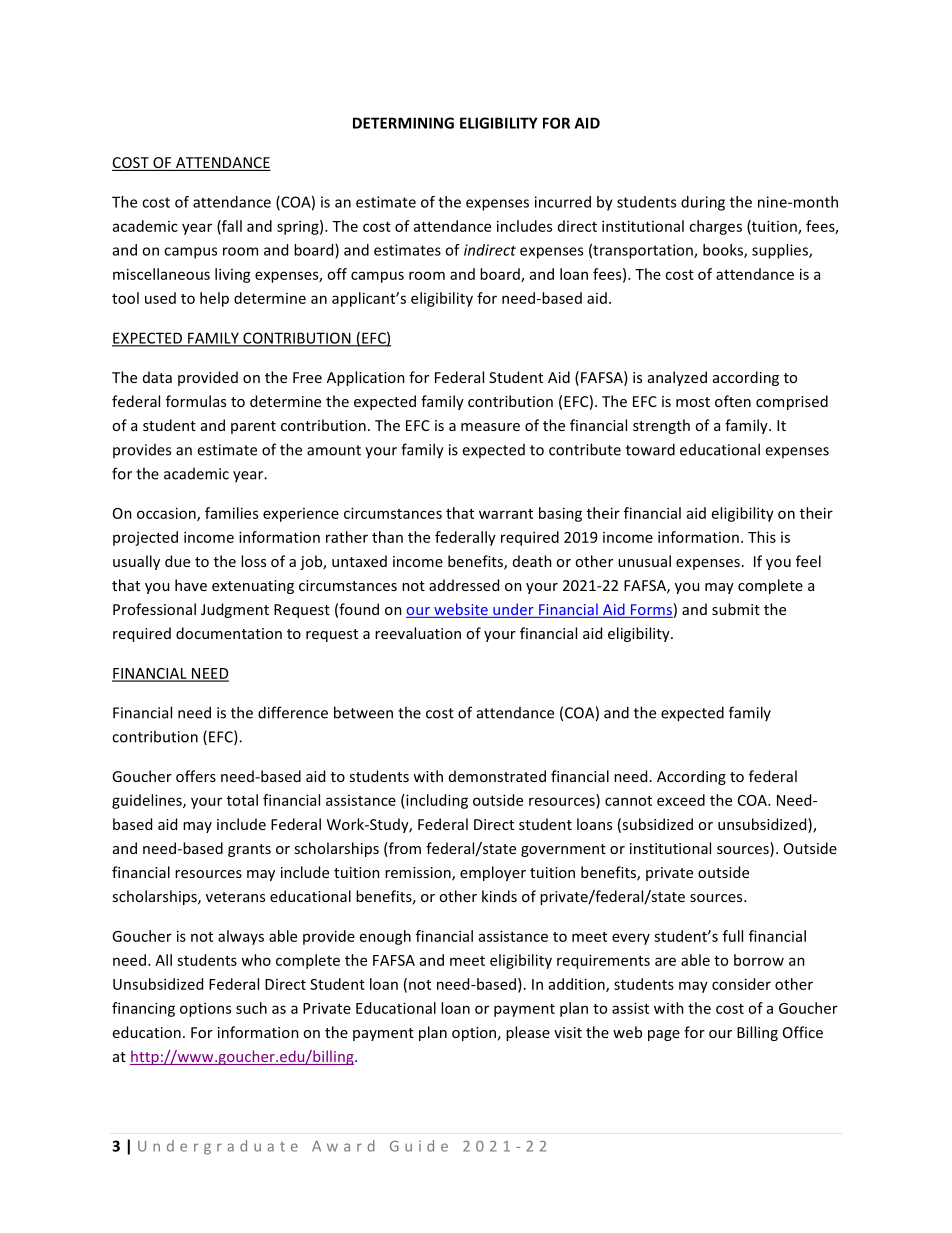  Describe the element at coordinates (681, 800) in the document. I see `exceed` at that location.
